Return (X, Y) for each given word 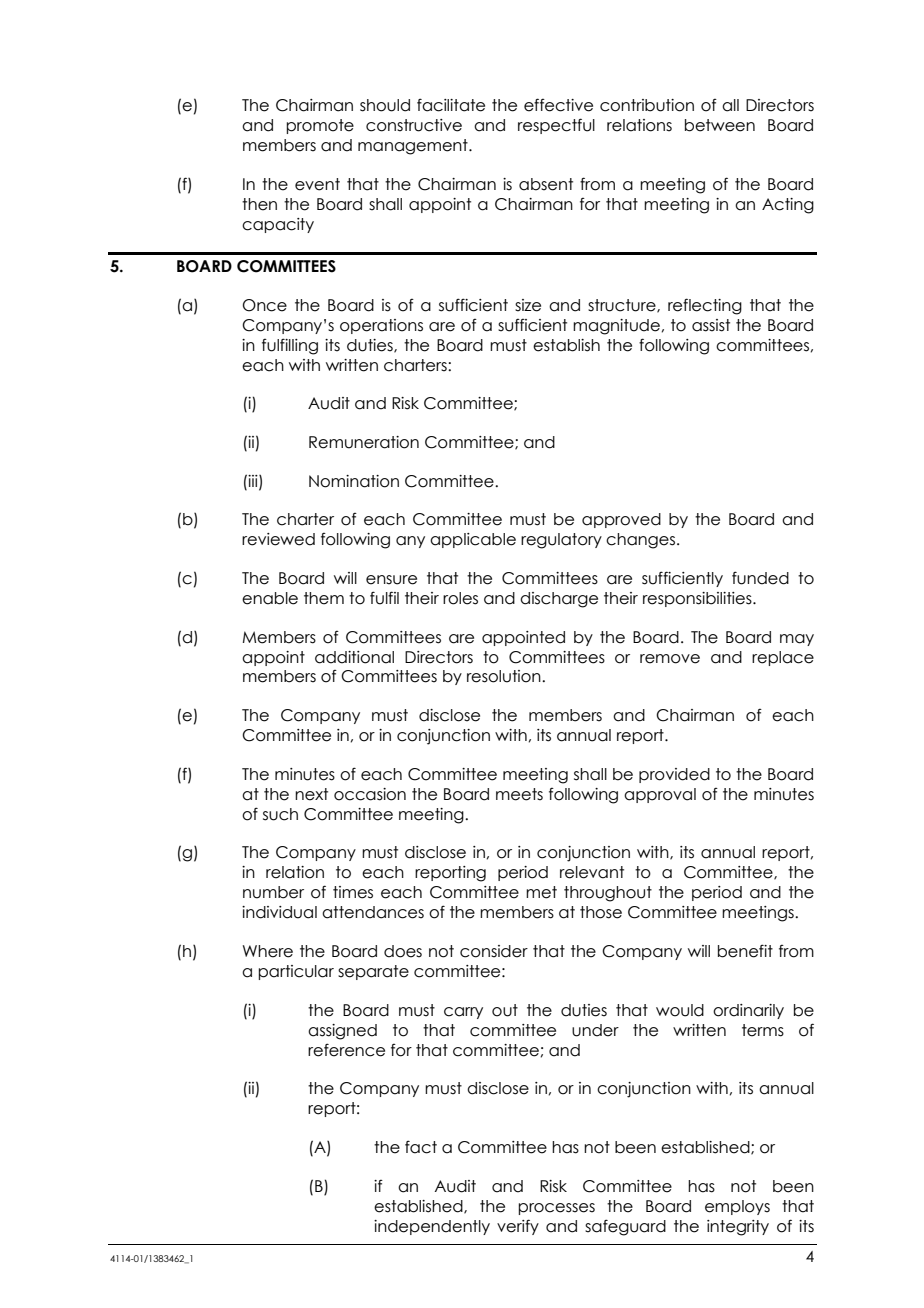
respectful (556, 126)
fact (421, 1147)
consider (494, 951)
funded (760, 578)
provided (674, 775)
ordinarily (748, 1011)
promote (320, 126)
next (311, 794)
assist (711, 325)
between (720, 125)
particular (296, 972)
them (324, 598)
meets (519, 794)
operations (381, 326)
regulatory (561, 541)
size (528, 305)
